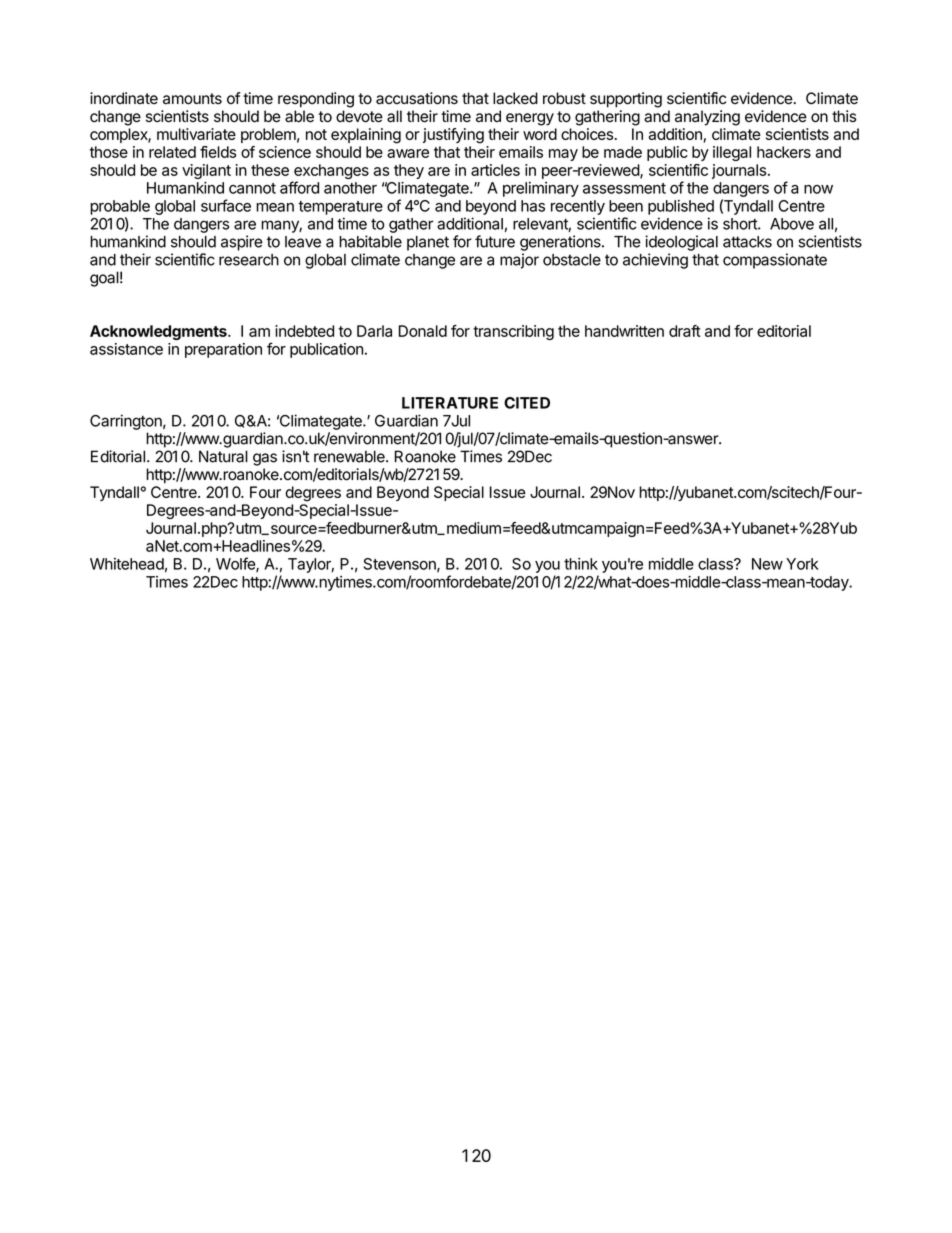 The image size is (952, 1233). Describe the element at coordinates (513, 332) in the screenshot. I see `transcribing` at that location.
